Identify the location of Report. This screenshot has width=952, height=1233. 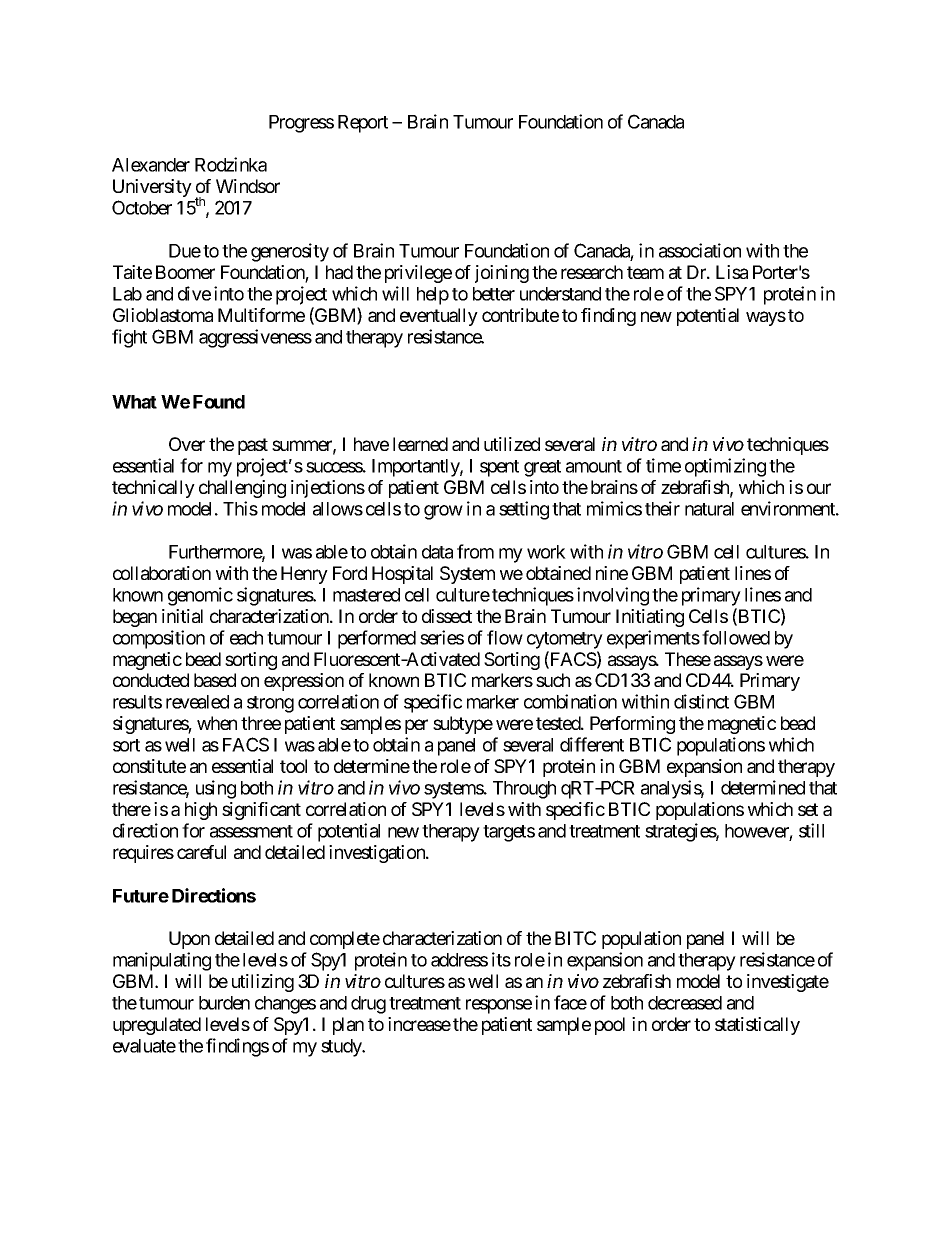
(363, 124).
